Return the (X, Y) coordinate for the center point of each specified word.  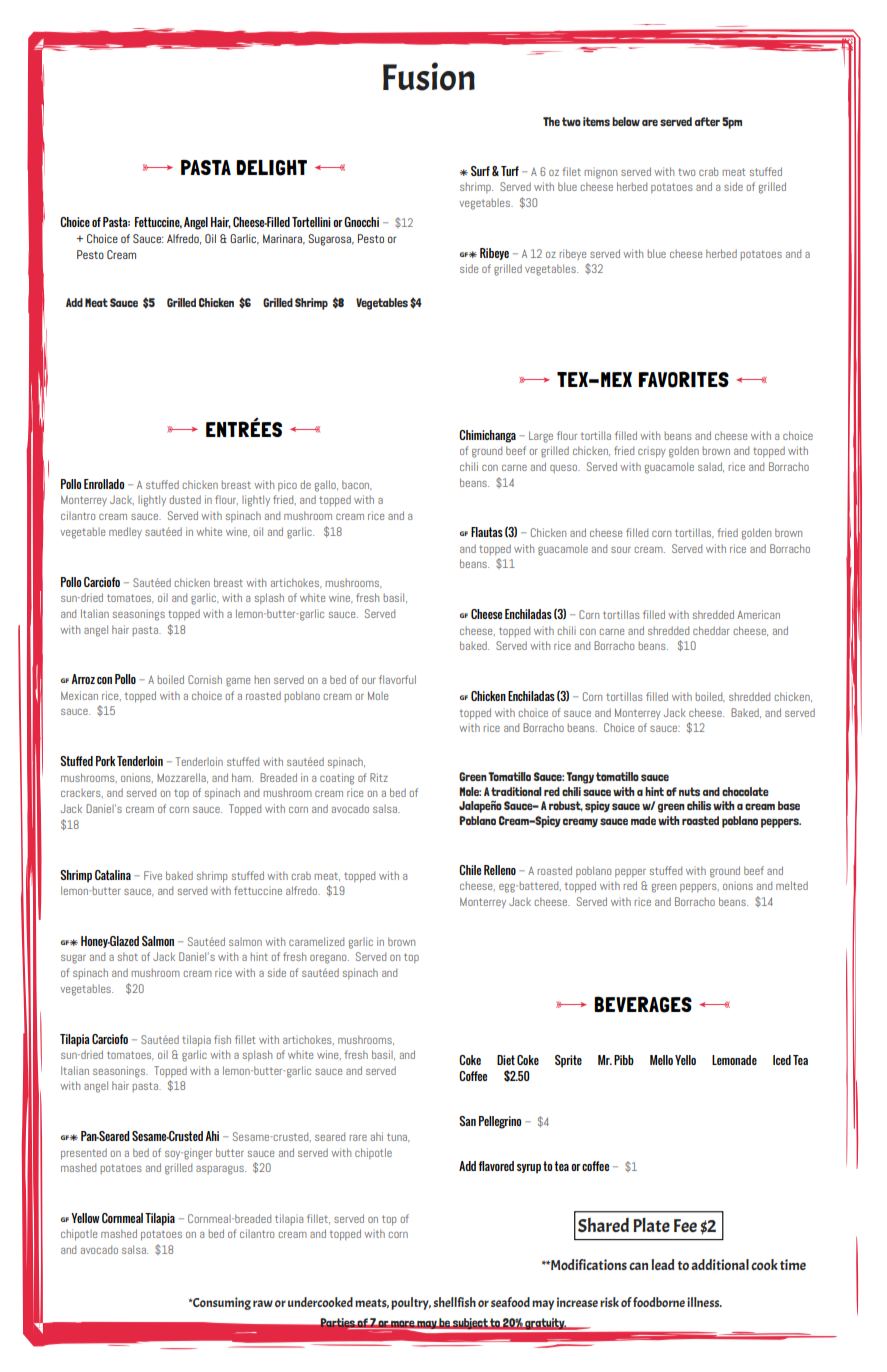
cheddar (711, 630)
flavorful (397, 679)
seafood (510, 1302)
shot (128, 956)
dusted (185, 499)
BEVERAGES (643, 1004)
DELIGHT (271, 168)
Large (541, 437)
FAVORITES (683, 379)
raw (263, 1303)
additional (720, 1264)
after (707, 121)
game (238, 682)
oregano (329, 959)
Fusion (429, 76)
